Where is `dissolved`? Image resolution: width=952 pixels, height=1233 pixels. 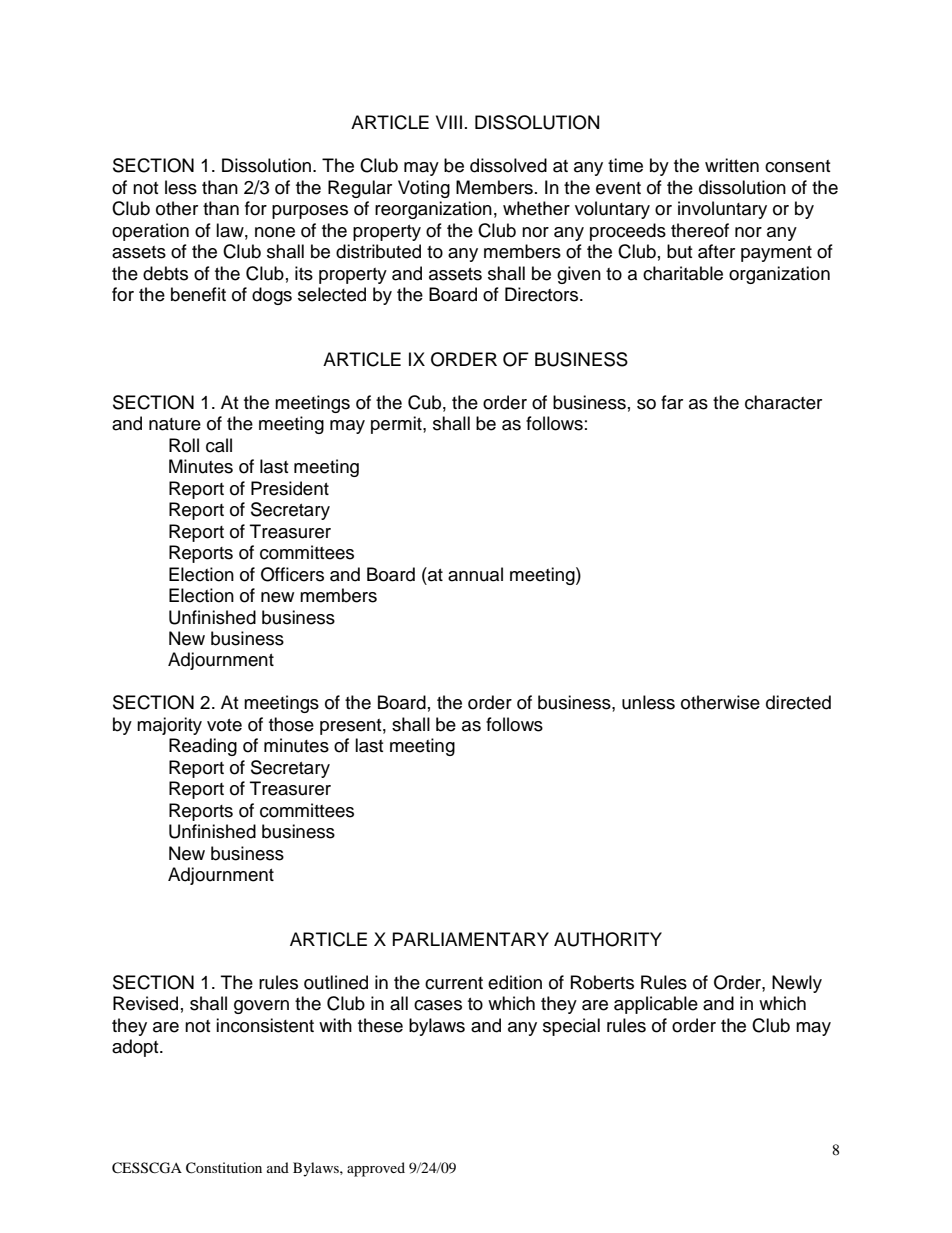 dissolved is located at coordinates (508, 165).
